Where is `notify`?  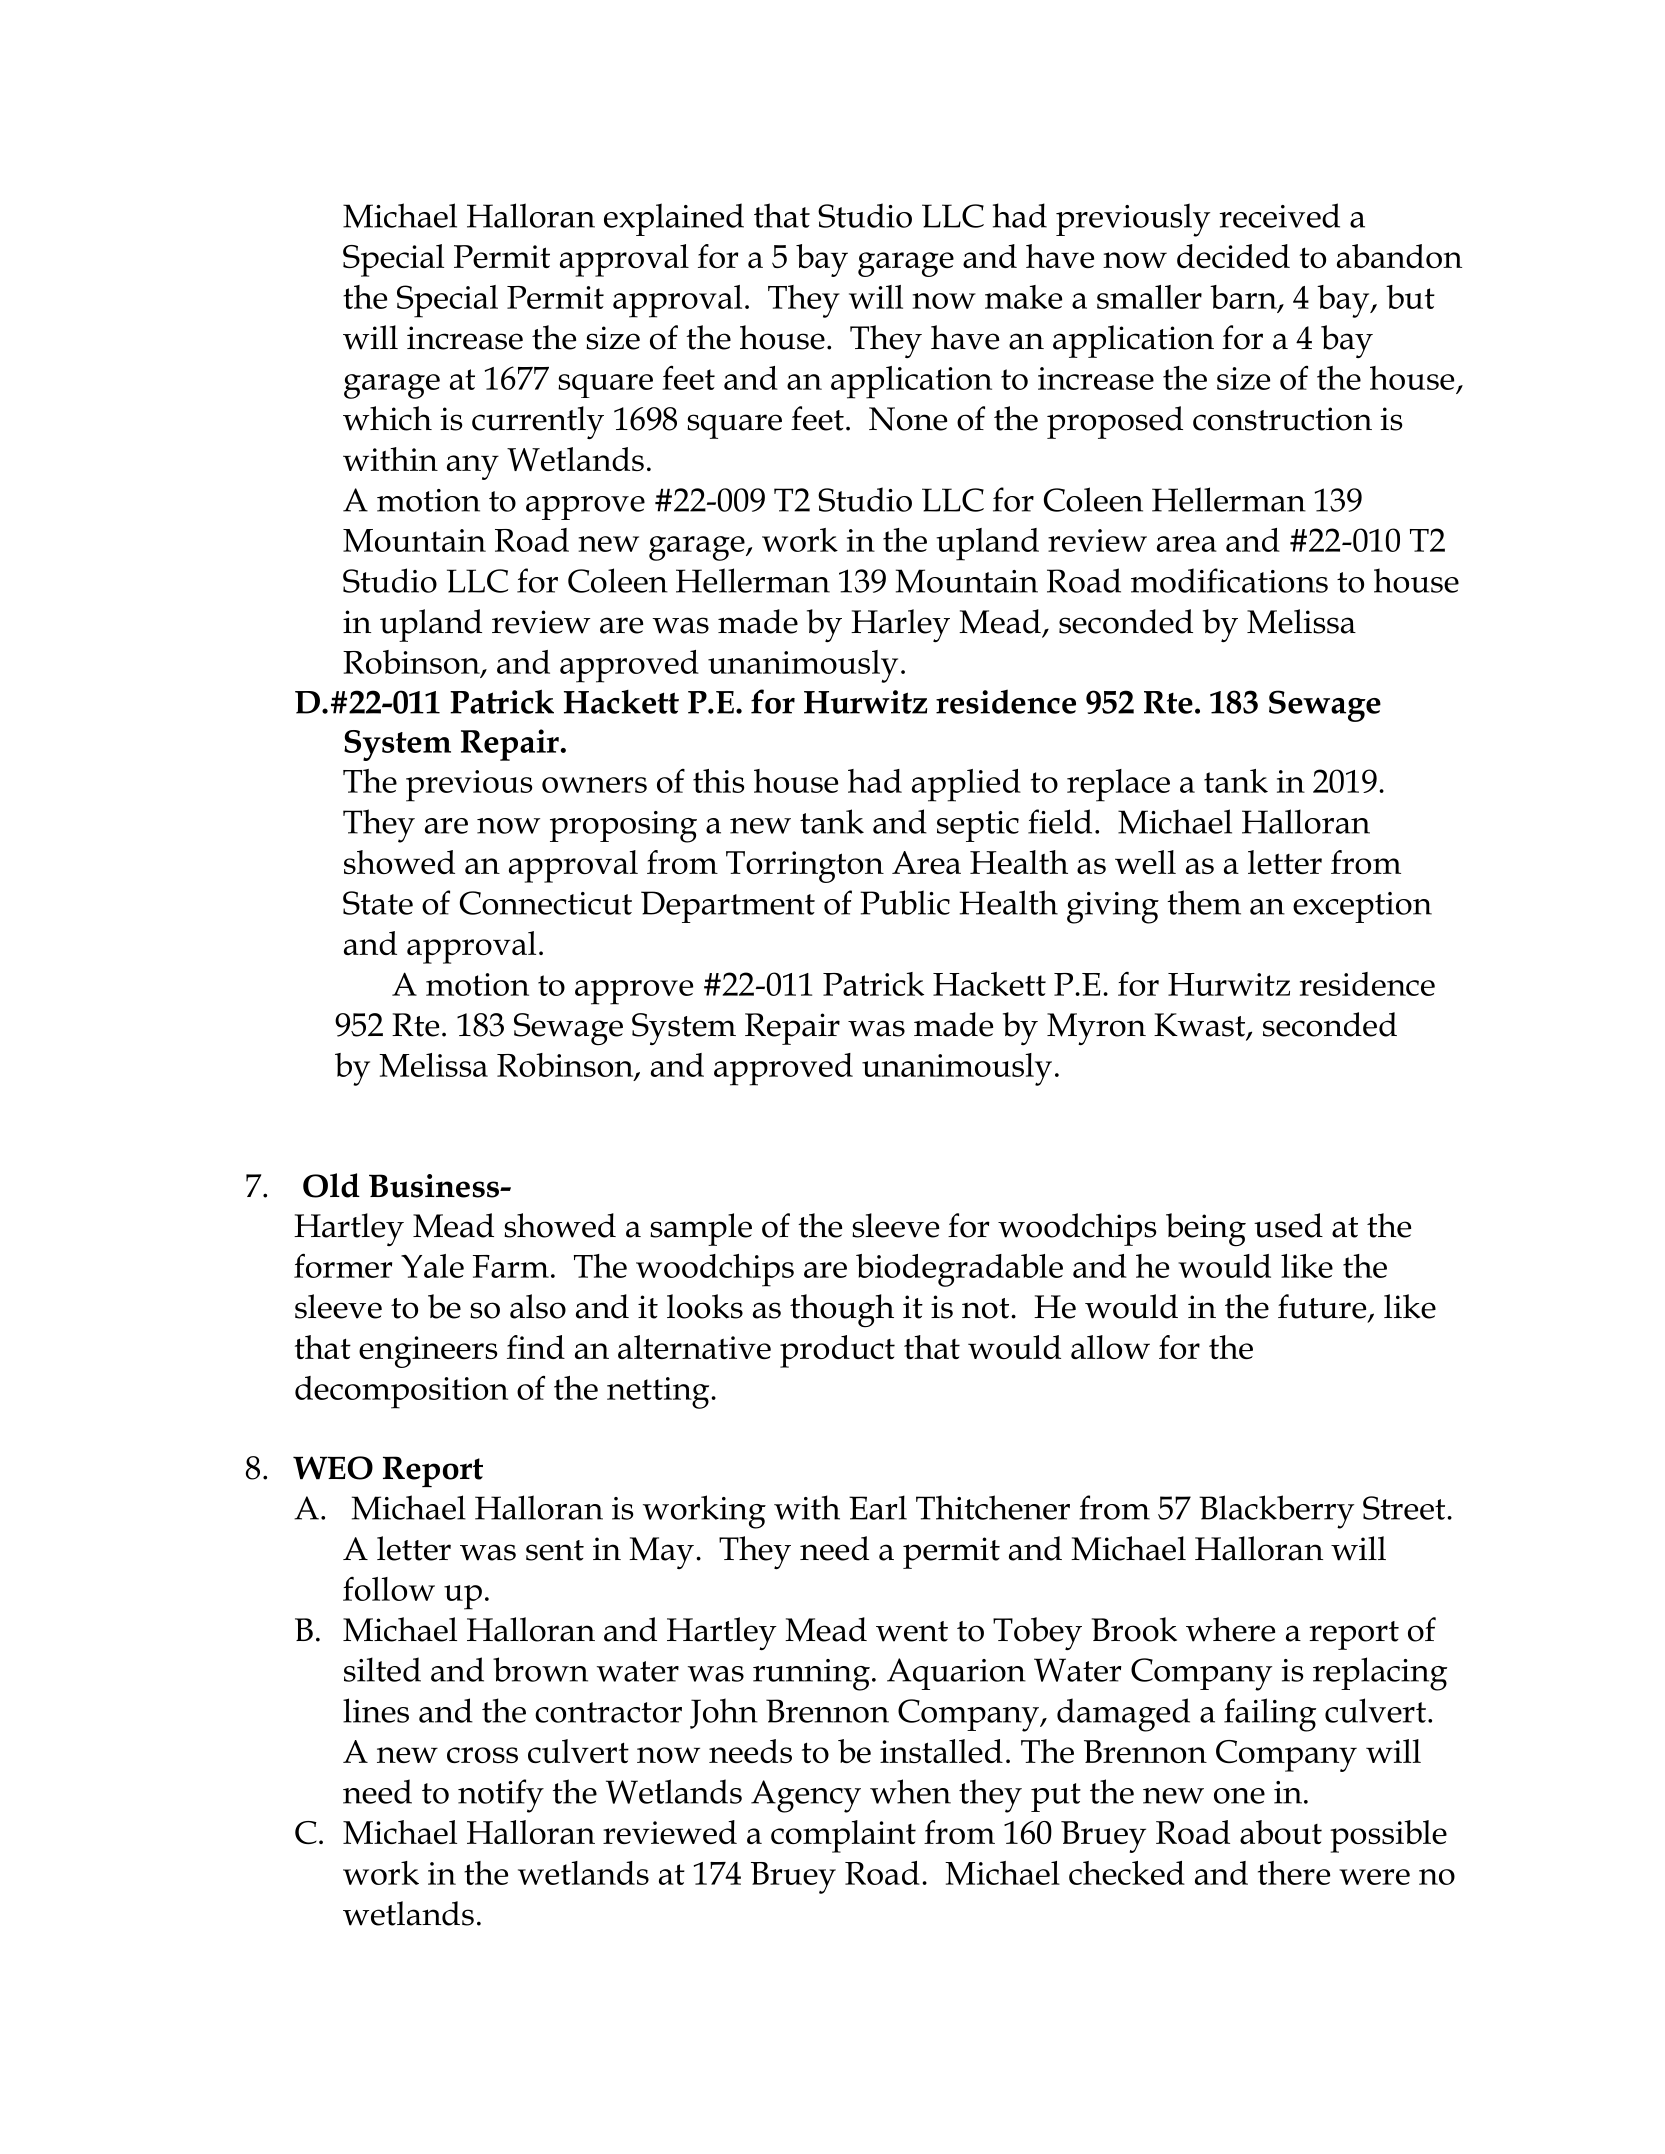 notify is located at coordinates (501, 1796).
